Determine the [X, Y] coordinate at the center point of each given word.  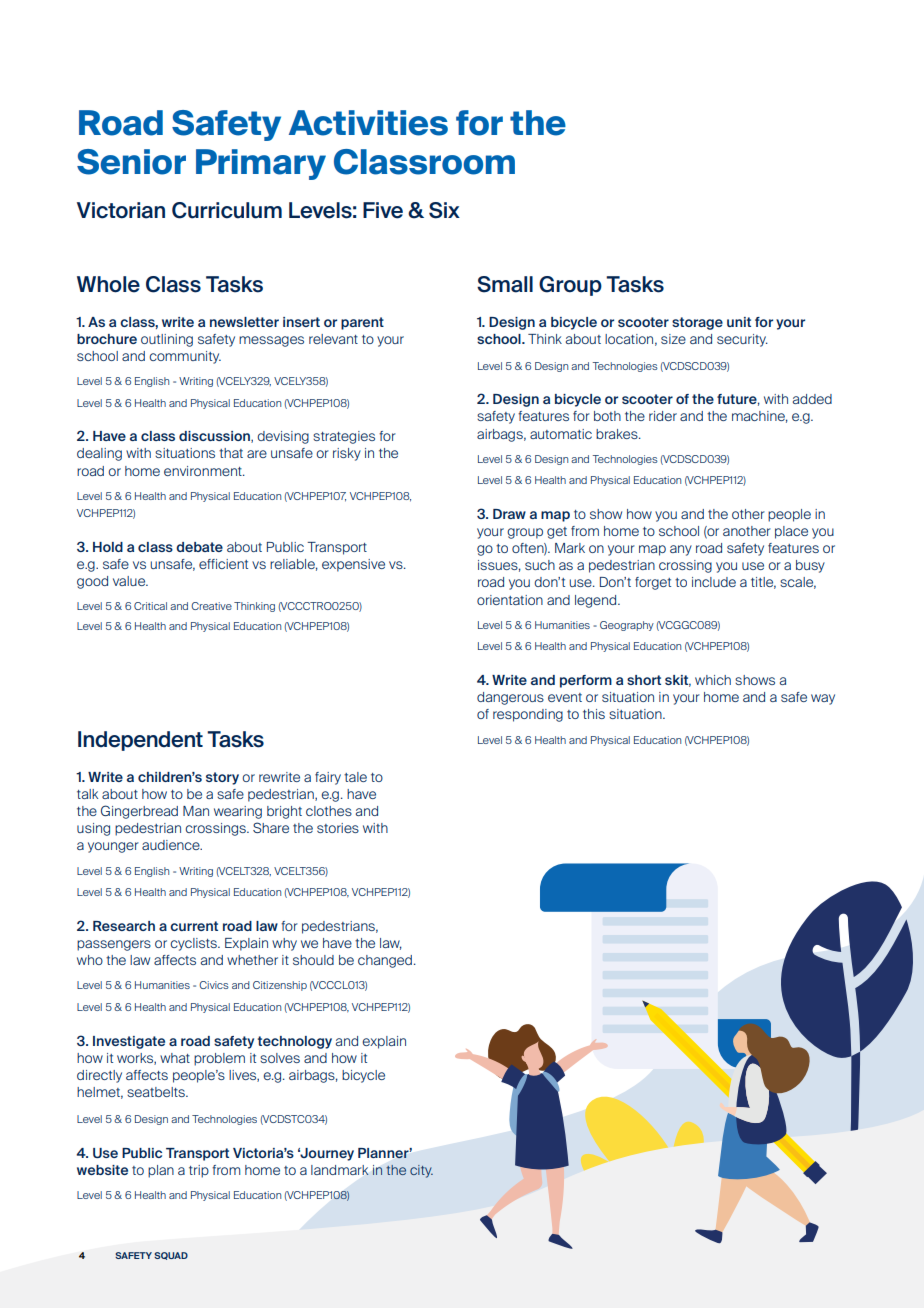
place [791, 532]
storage [697, 323]
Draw [509, 514]
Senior [131, 162]
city [421, 1171]
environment [204, 471]
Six [444, 210]
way [823, 699]
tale [355, 777]
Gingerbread [139, 812]
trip [199, 1171]
